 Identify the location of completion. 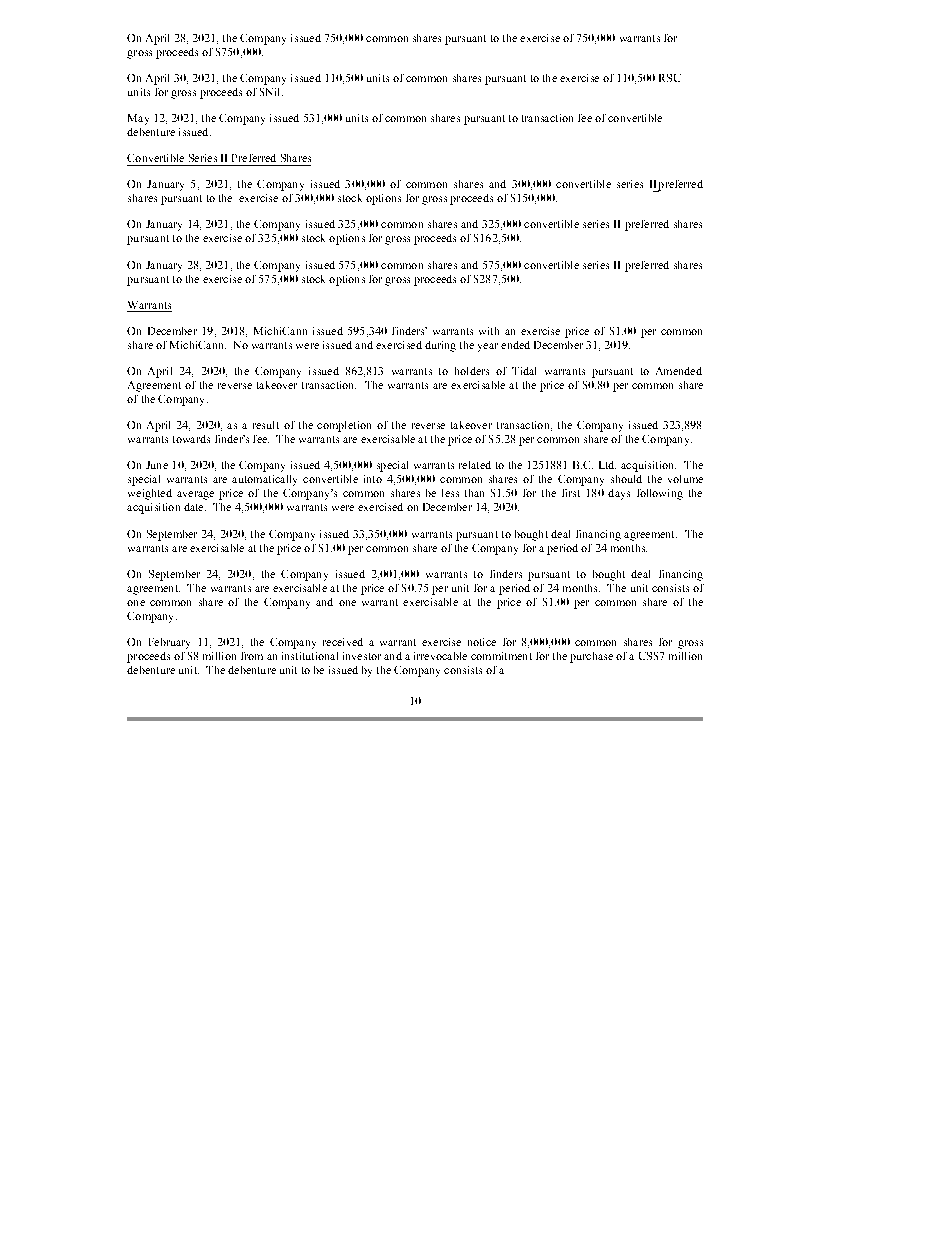
(344, 426).
